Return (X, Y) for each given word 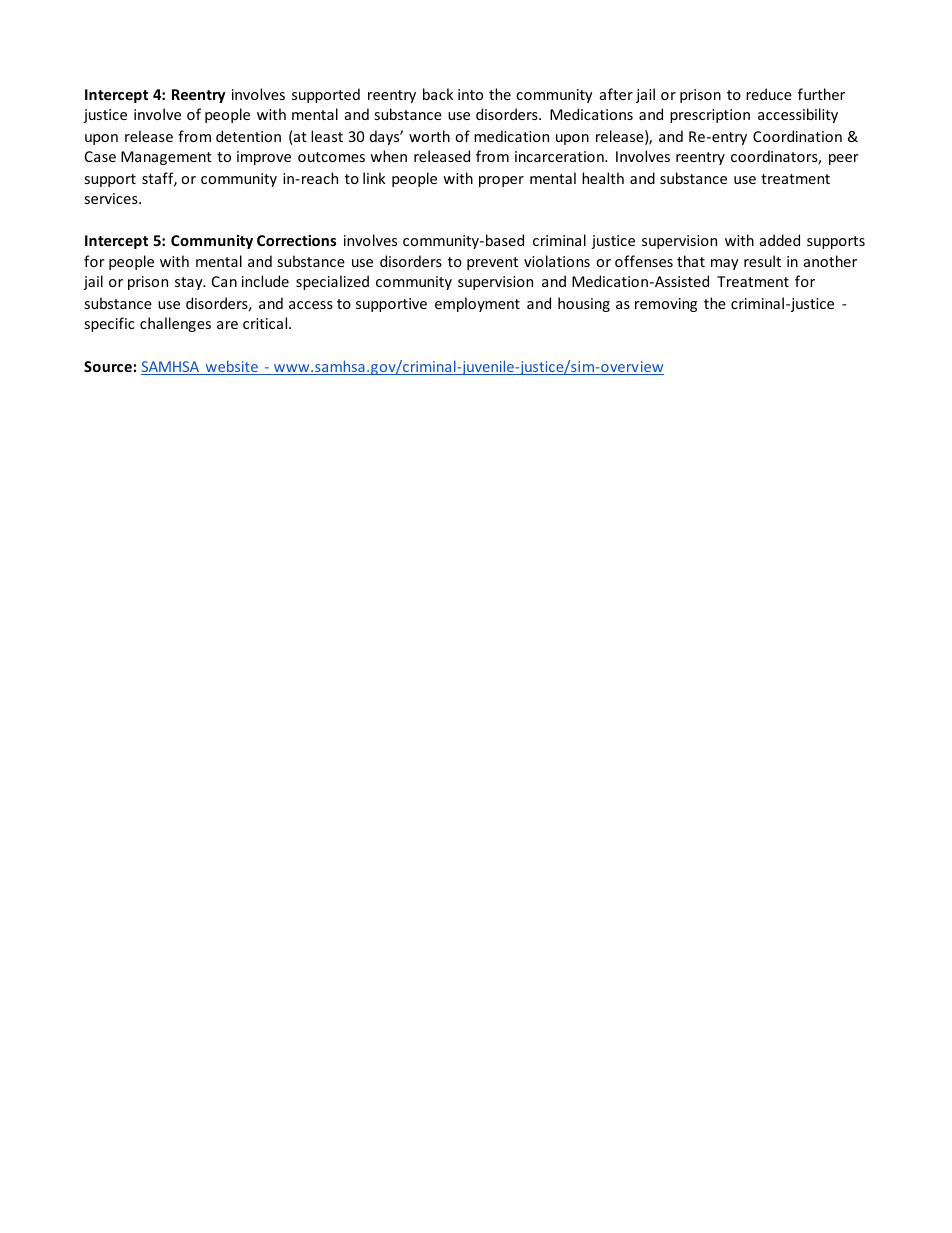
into (470, 94)
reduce (769, 94)
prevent (492, 263)
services (112, 198)
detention (248, 136)
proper (501, 181)
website (231, 367)
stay (190, 283)
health (603, 178)
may (725, 264)
